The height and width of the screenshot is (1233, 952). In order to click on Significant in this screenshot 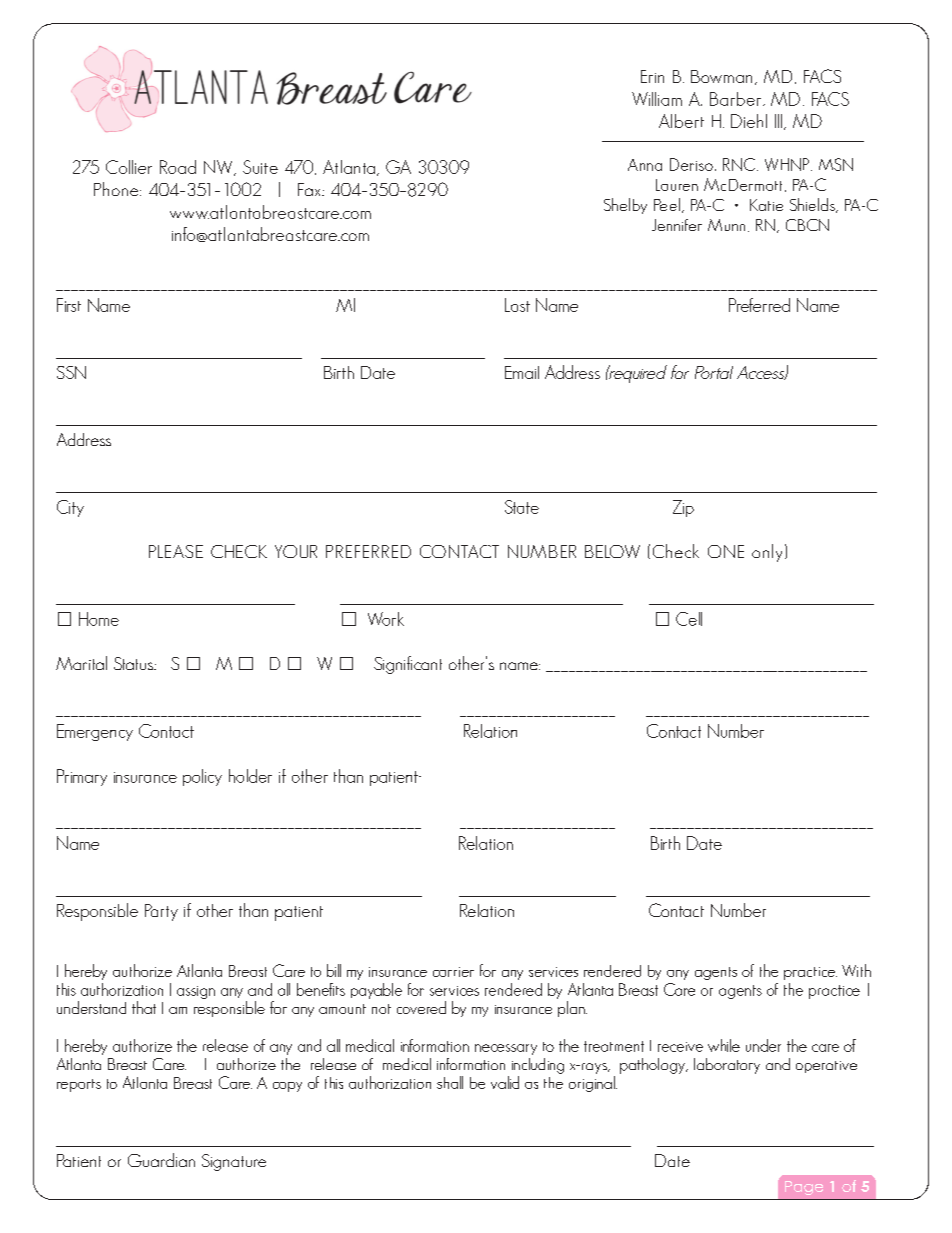, I will do `click(408, 665)`.
